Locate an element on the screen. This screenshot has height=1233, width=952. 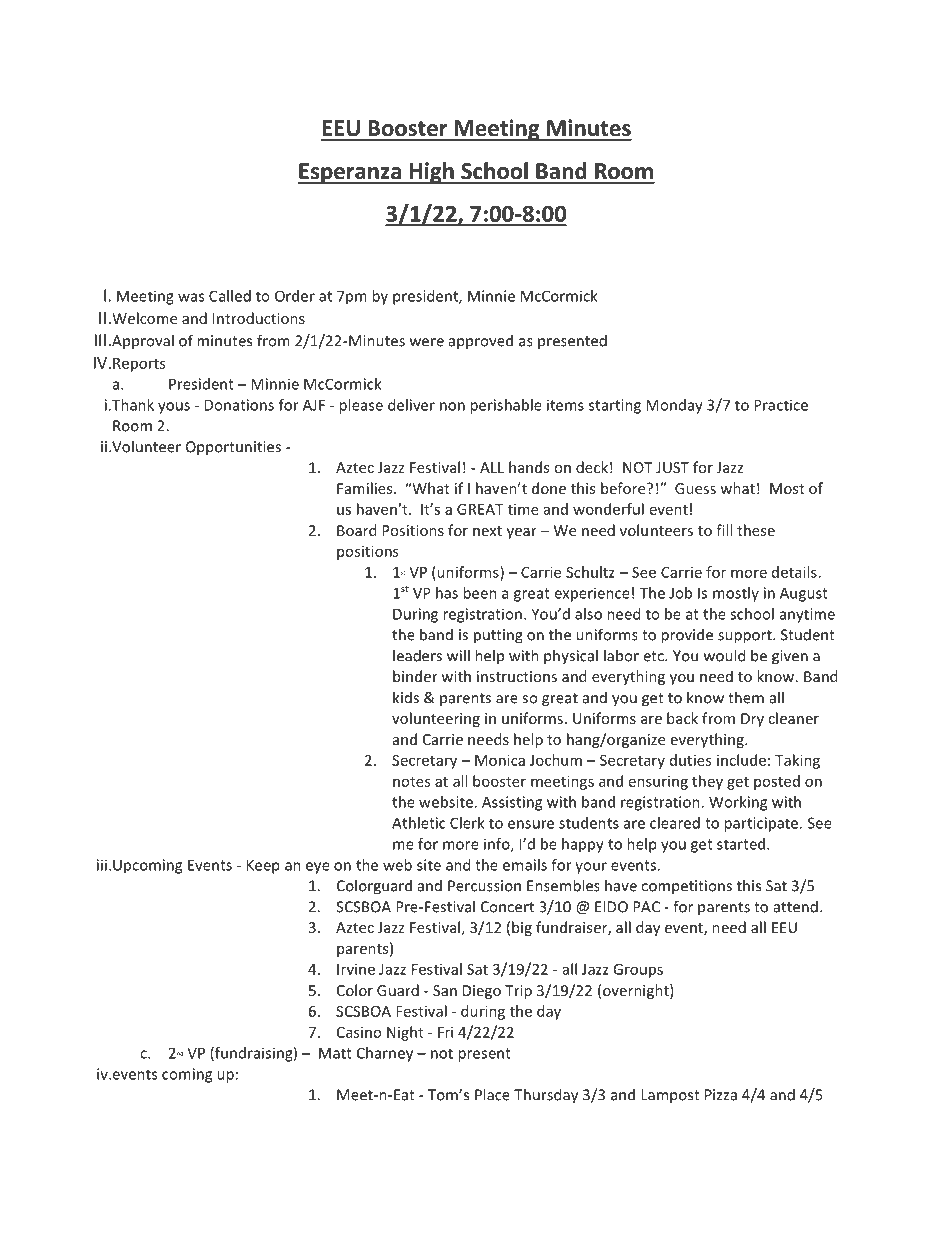
putting is located at coordinates (498, 636).
